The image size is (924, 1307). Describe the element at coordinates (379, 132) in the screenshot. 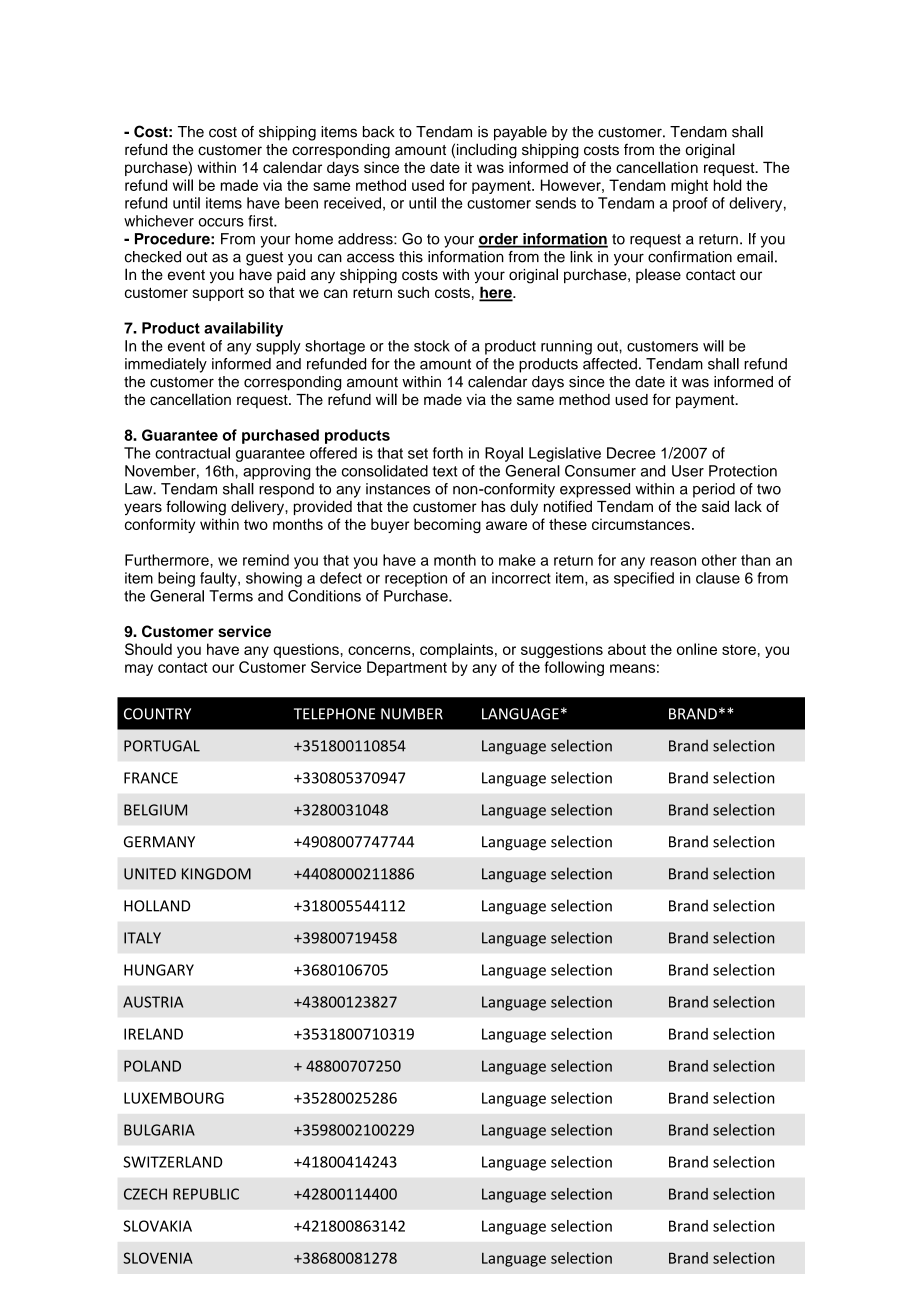

I see `back` at that location.
